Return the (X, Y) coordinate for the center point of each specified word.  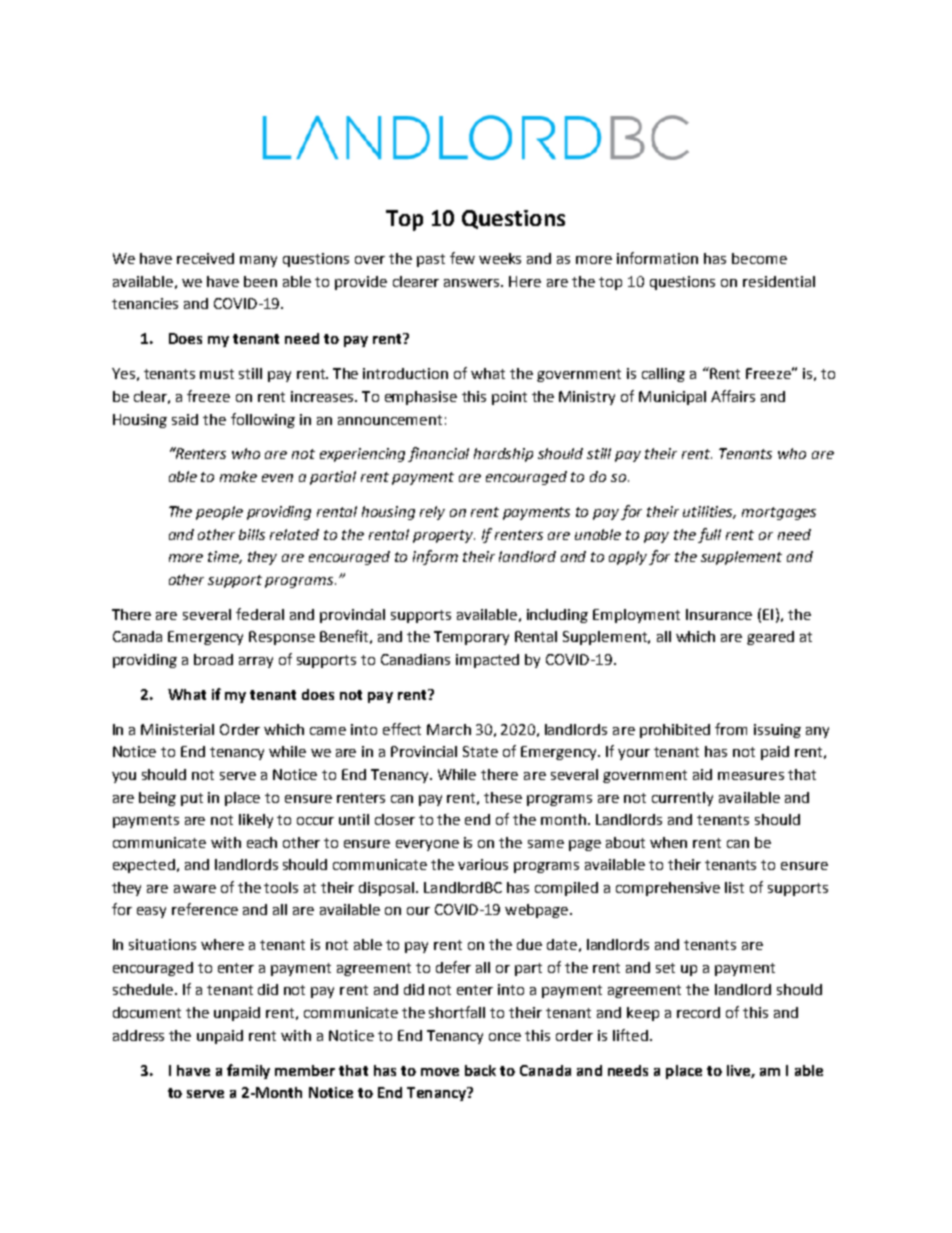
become (759, 258)
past (431, 260)
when (668, 842)
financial (438, 454)
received (205, 258)
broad (213, 659)
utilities (709, 512)
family (248, 1071)
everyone (427, 845)
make (238, 476)
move (440, 1072)
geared (770, 638)
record (698, 1012)
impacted (487, 661)
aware (195, 889)
